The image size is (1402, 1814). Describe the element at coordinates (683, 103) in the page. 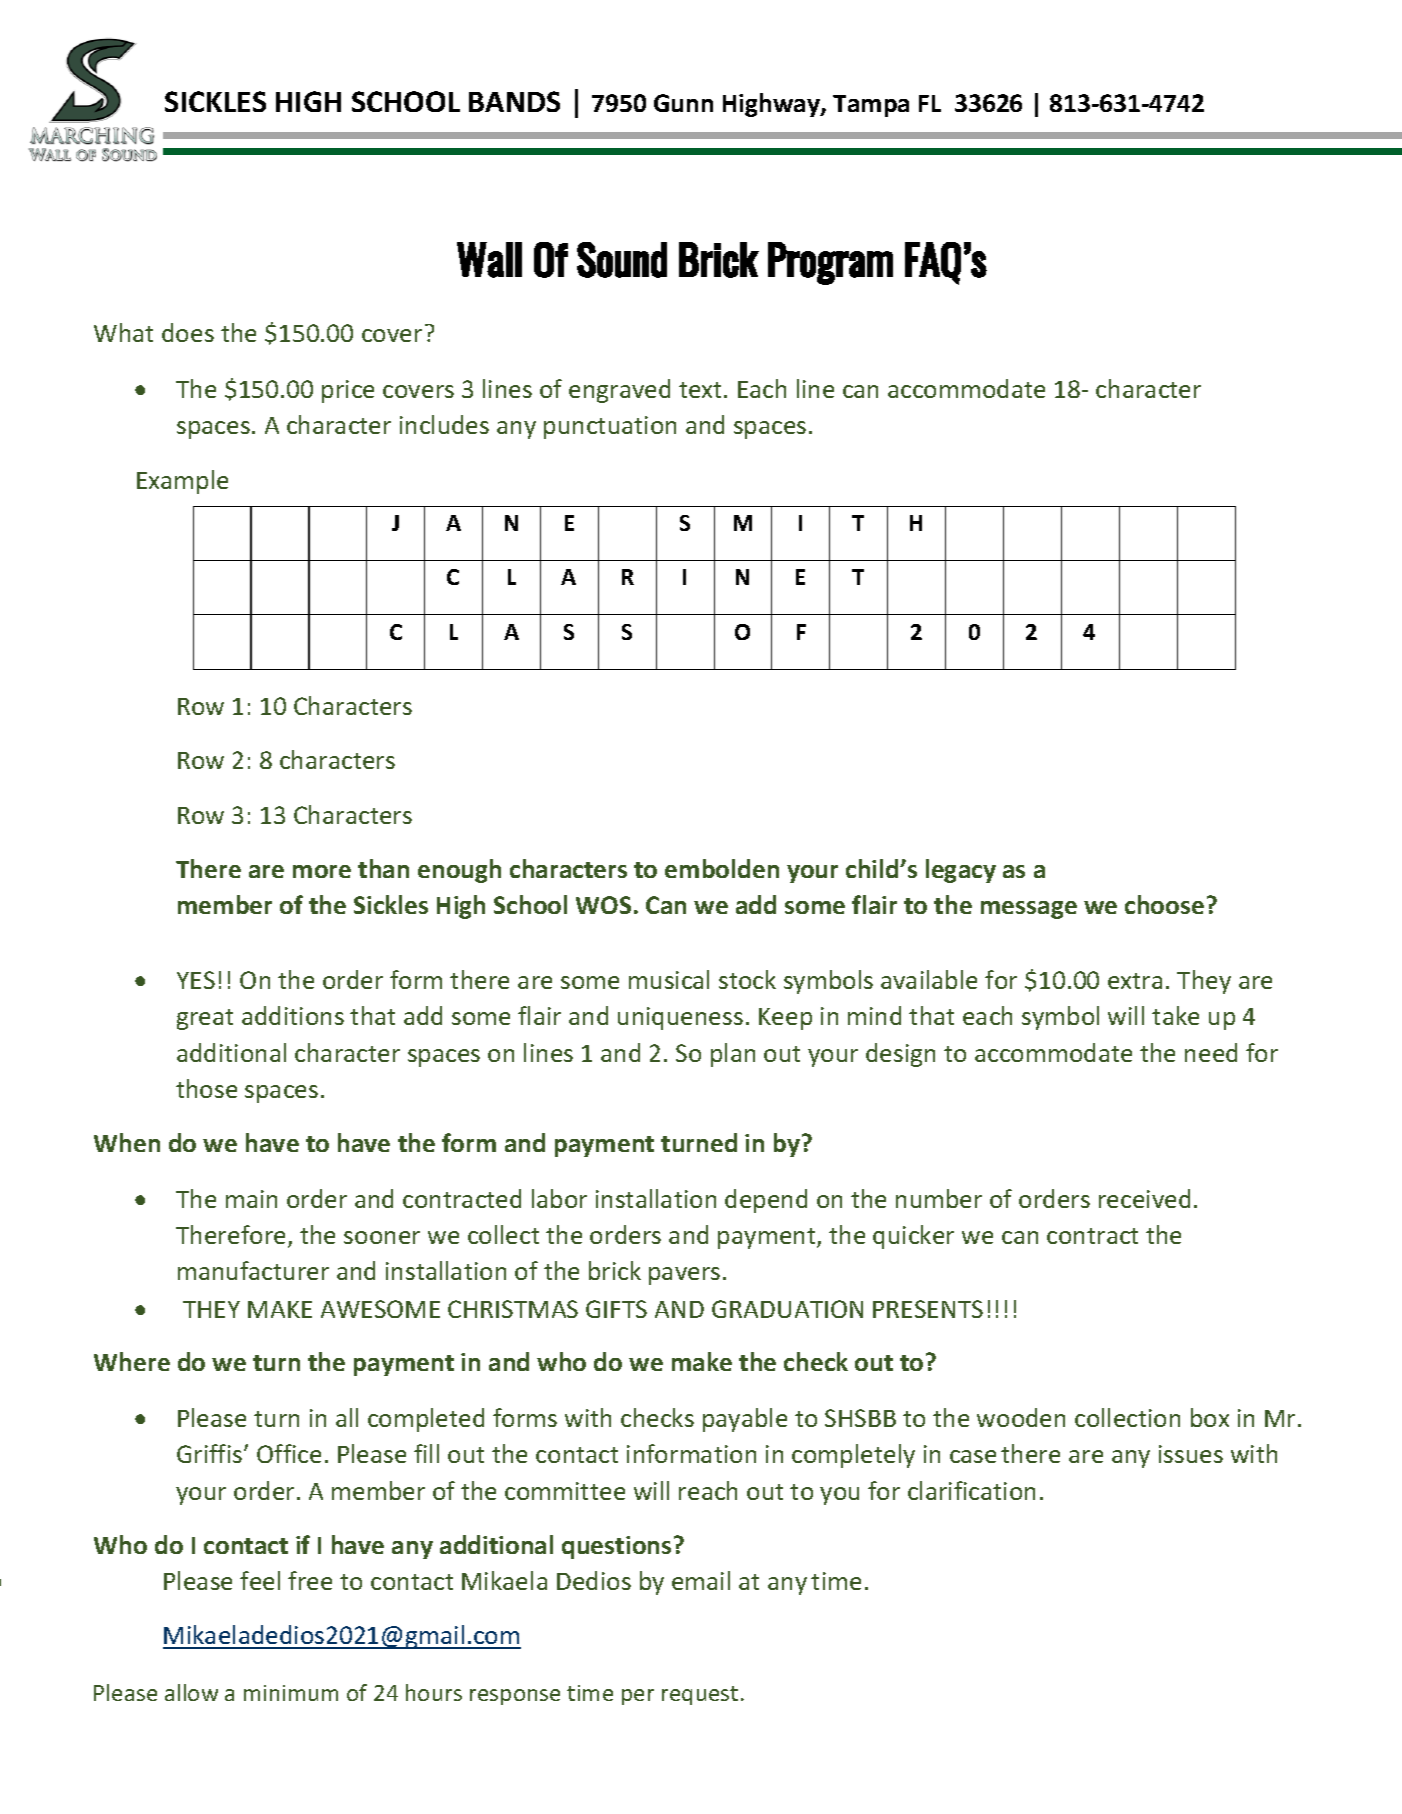

I see `Gunn` at that location.
